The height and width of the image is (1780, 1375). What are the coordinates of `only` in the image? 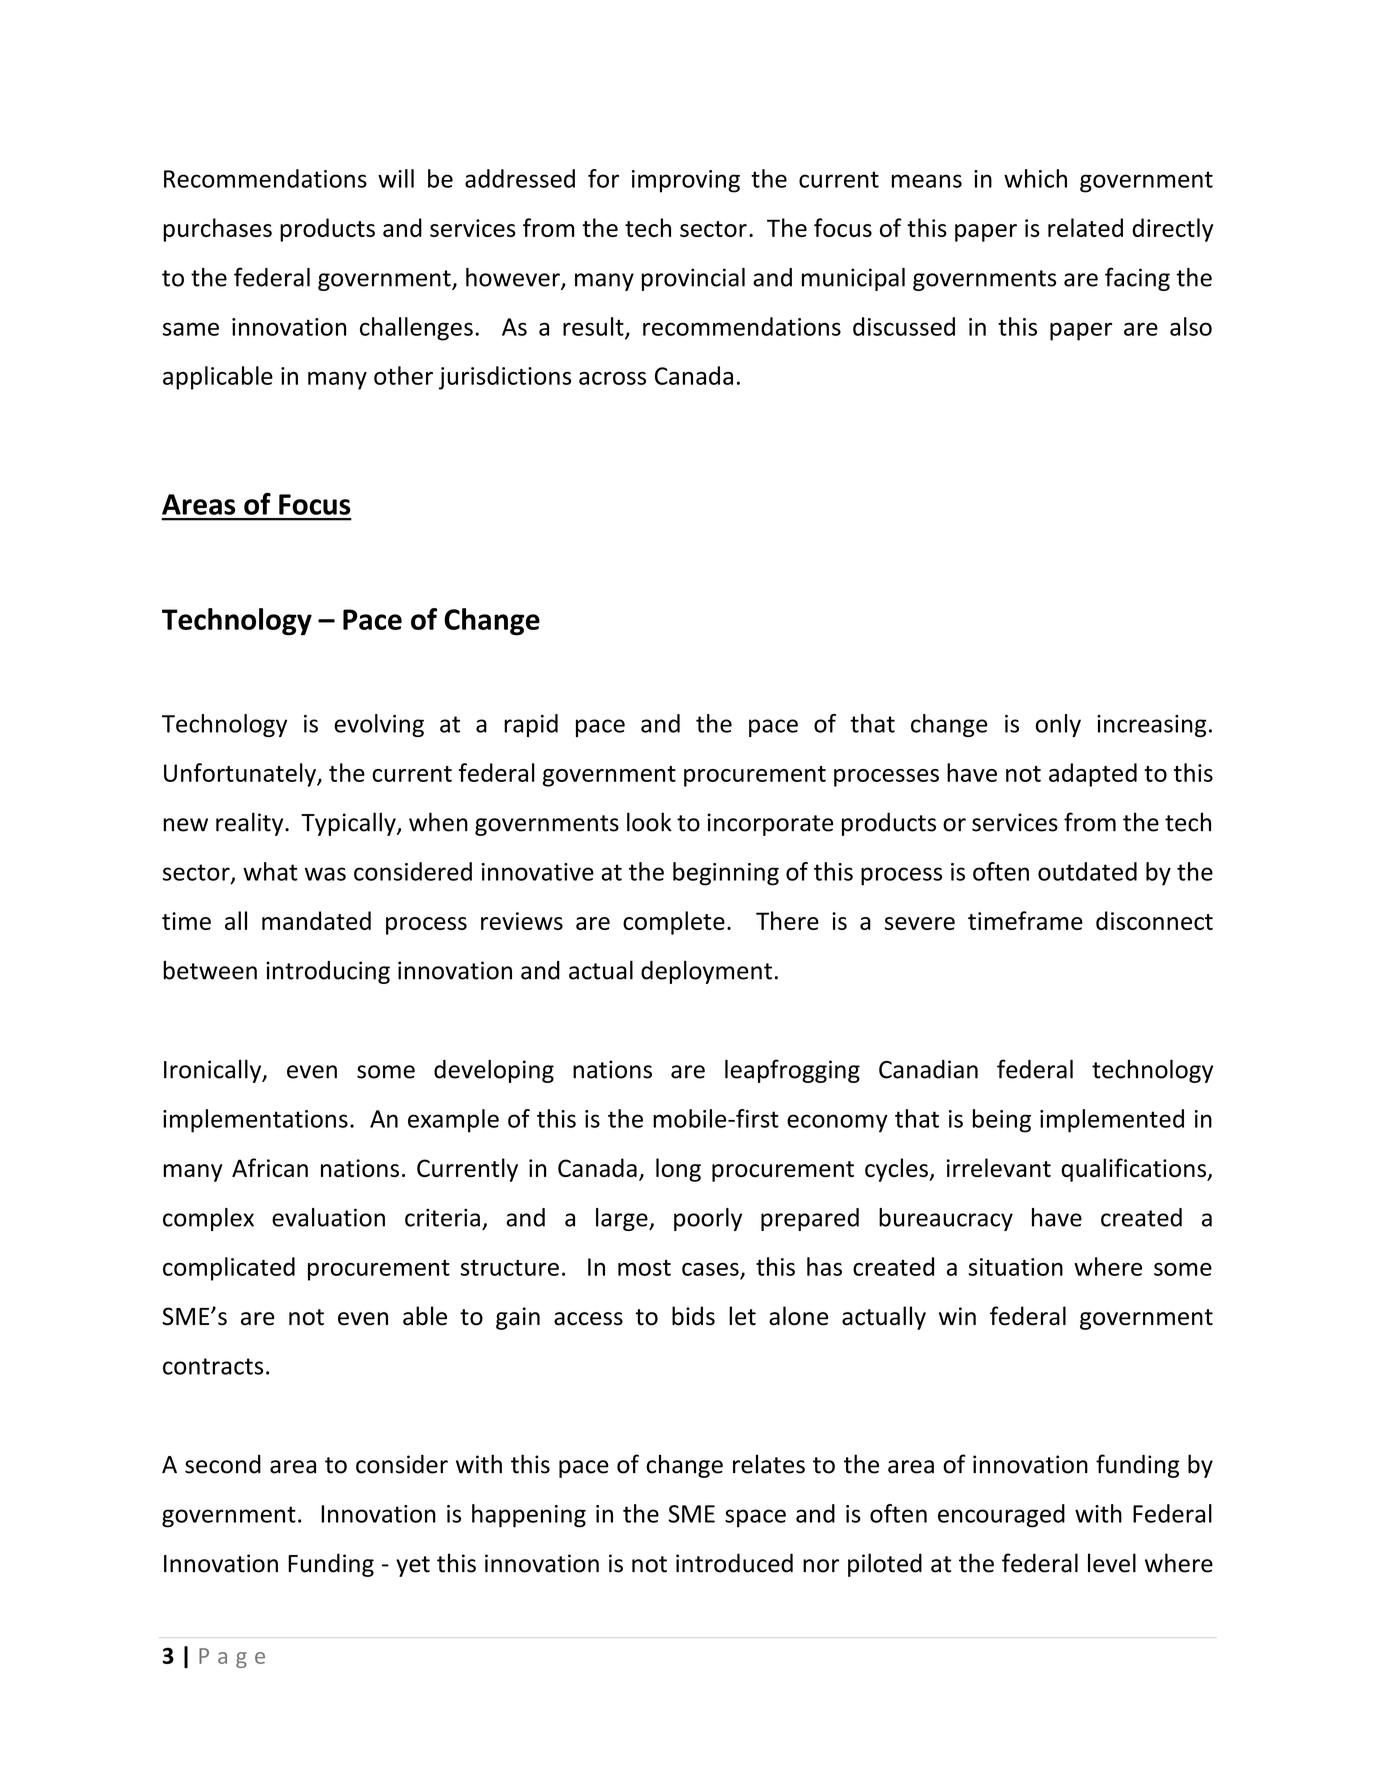 It's located at (1058, 725).
